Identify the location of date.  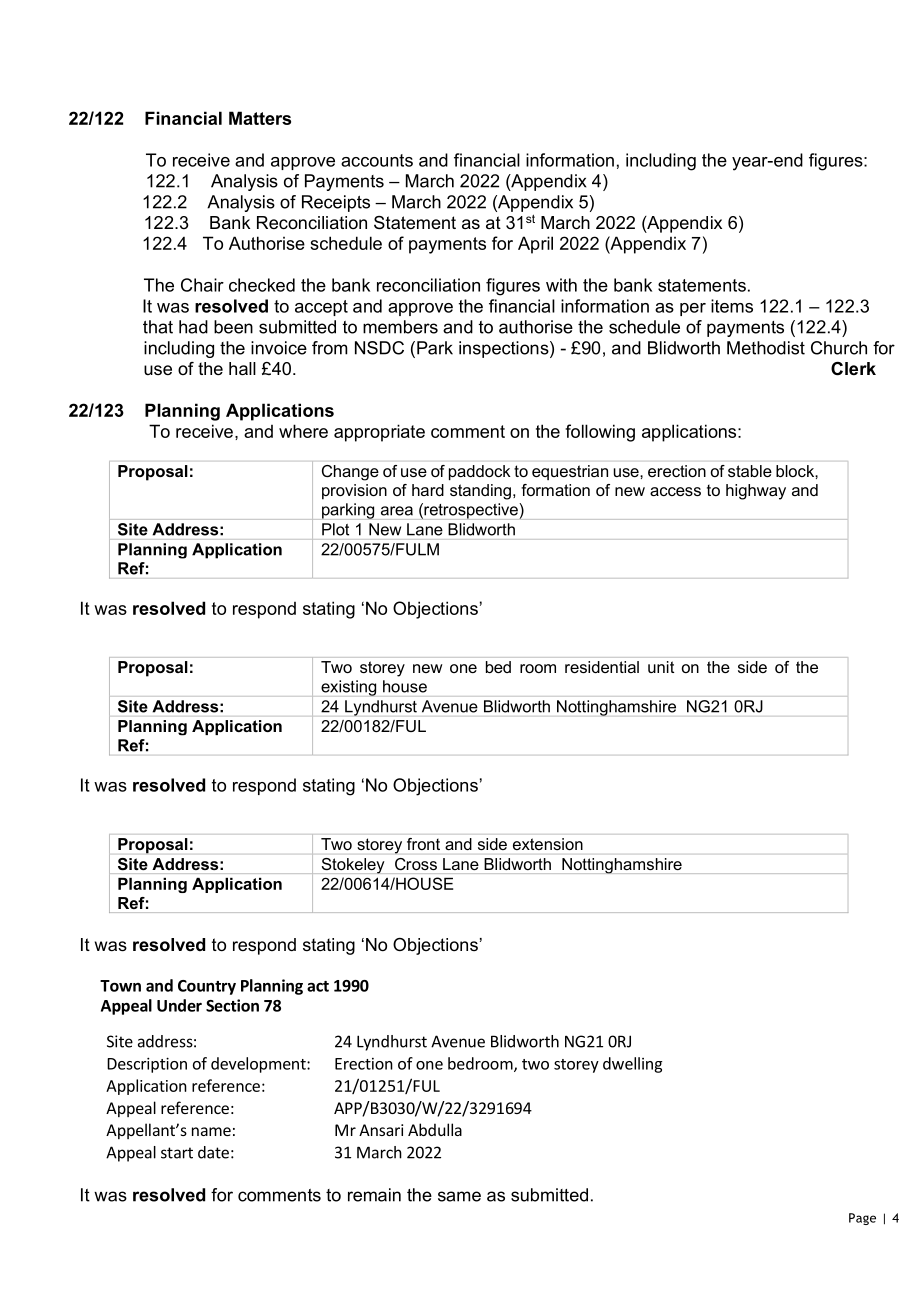
(213, 1152).
